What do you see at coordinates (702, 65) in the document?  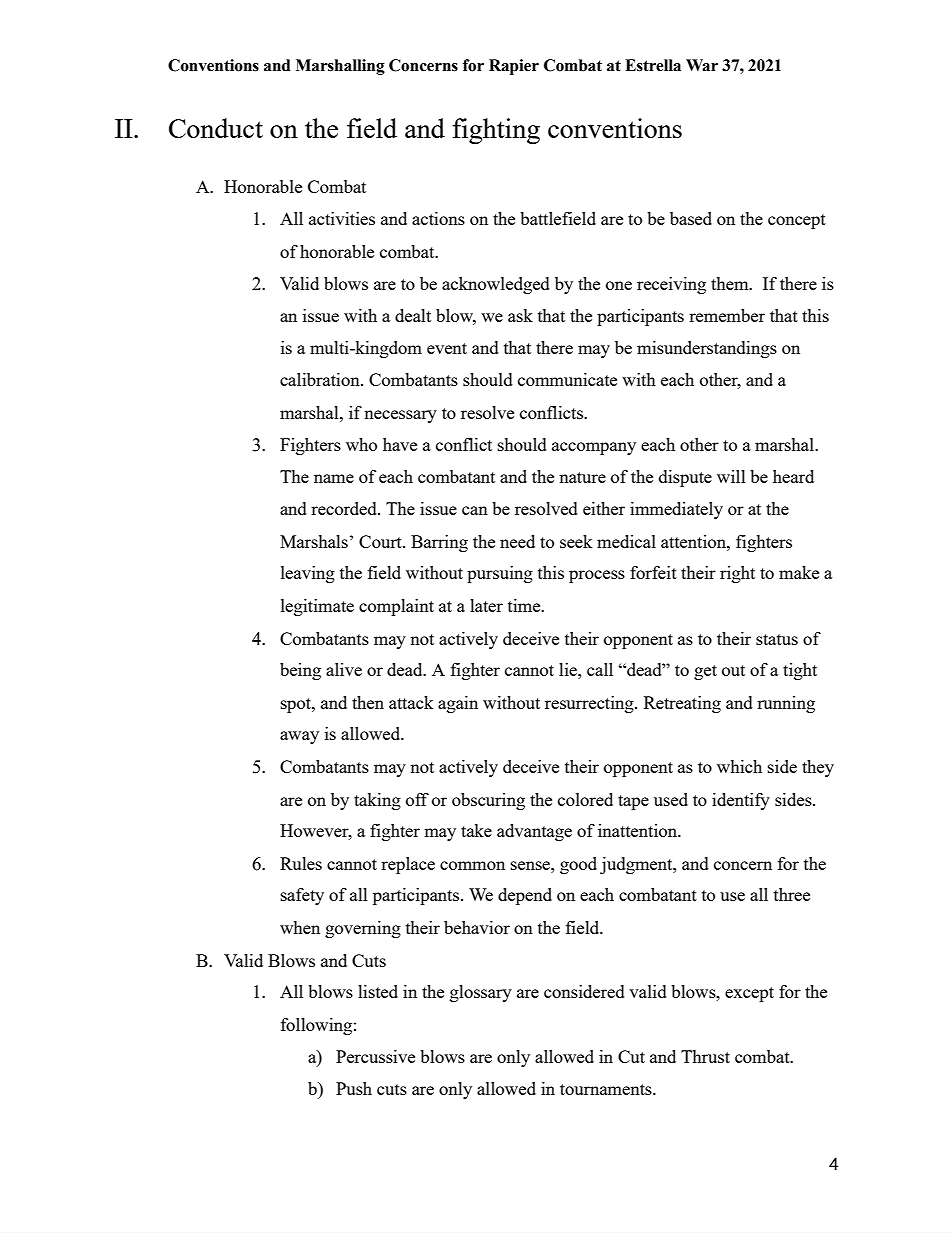 I see `War` at bounding box center [702, 65].
